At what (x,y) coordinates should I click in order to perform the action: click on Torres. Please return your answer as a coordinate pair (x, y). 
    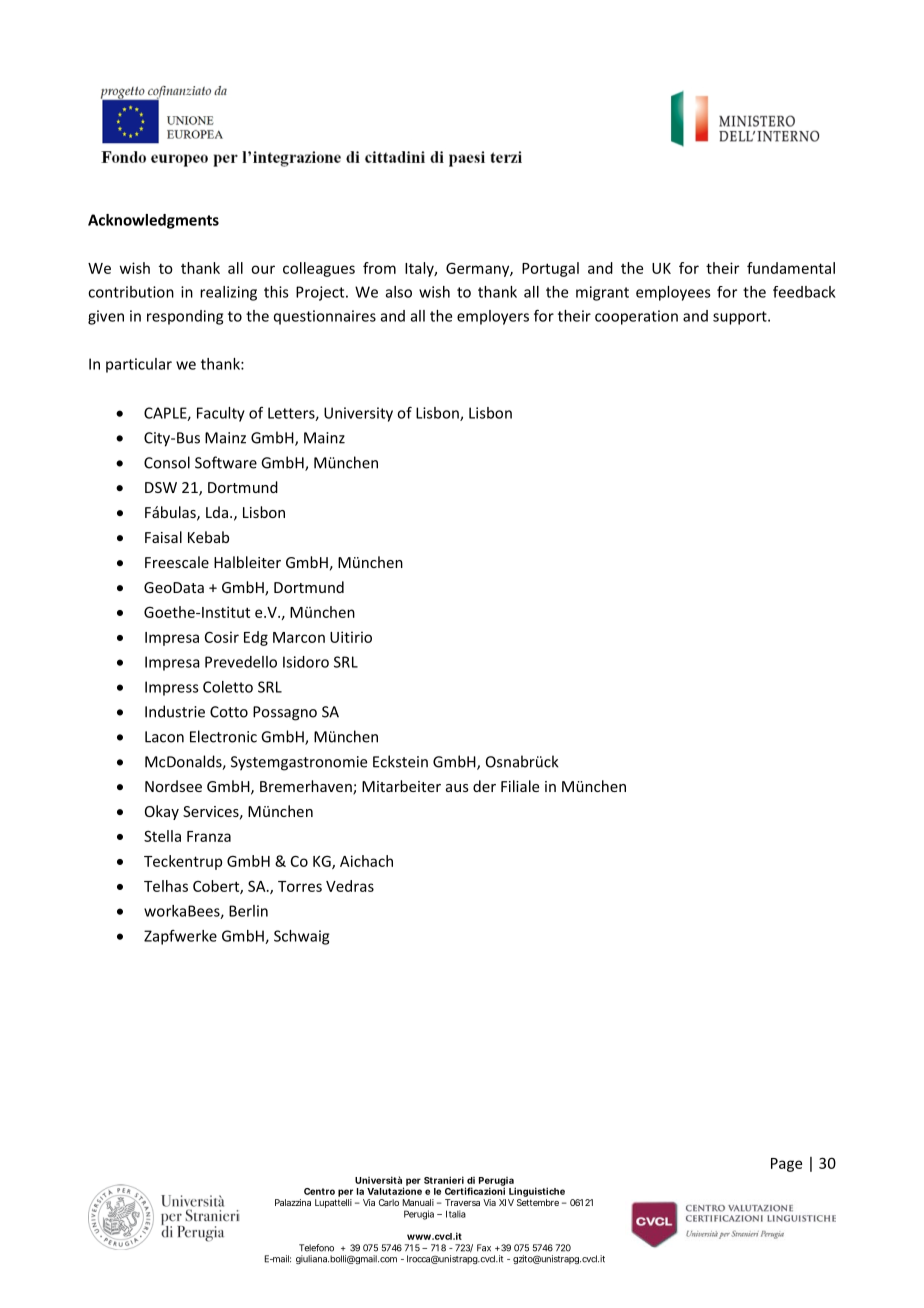
    Looking at the image, I should click on (300, 886).
